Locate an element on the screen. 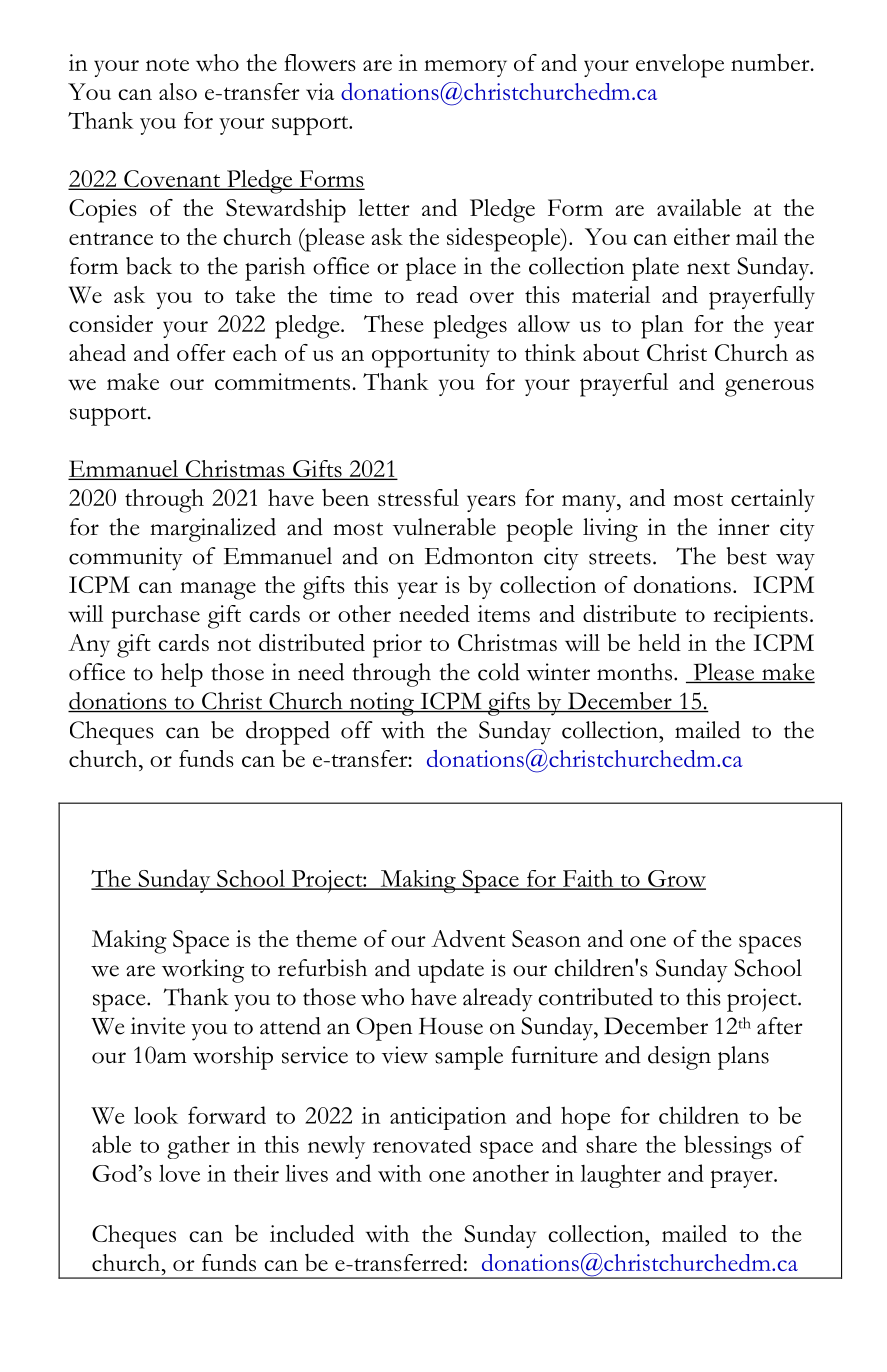 Image resolution: width=887 pixels, height=1372 pixels. number is located at coordinates (771, 62).
